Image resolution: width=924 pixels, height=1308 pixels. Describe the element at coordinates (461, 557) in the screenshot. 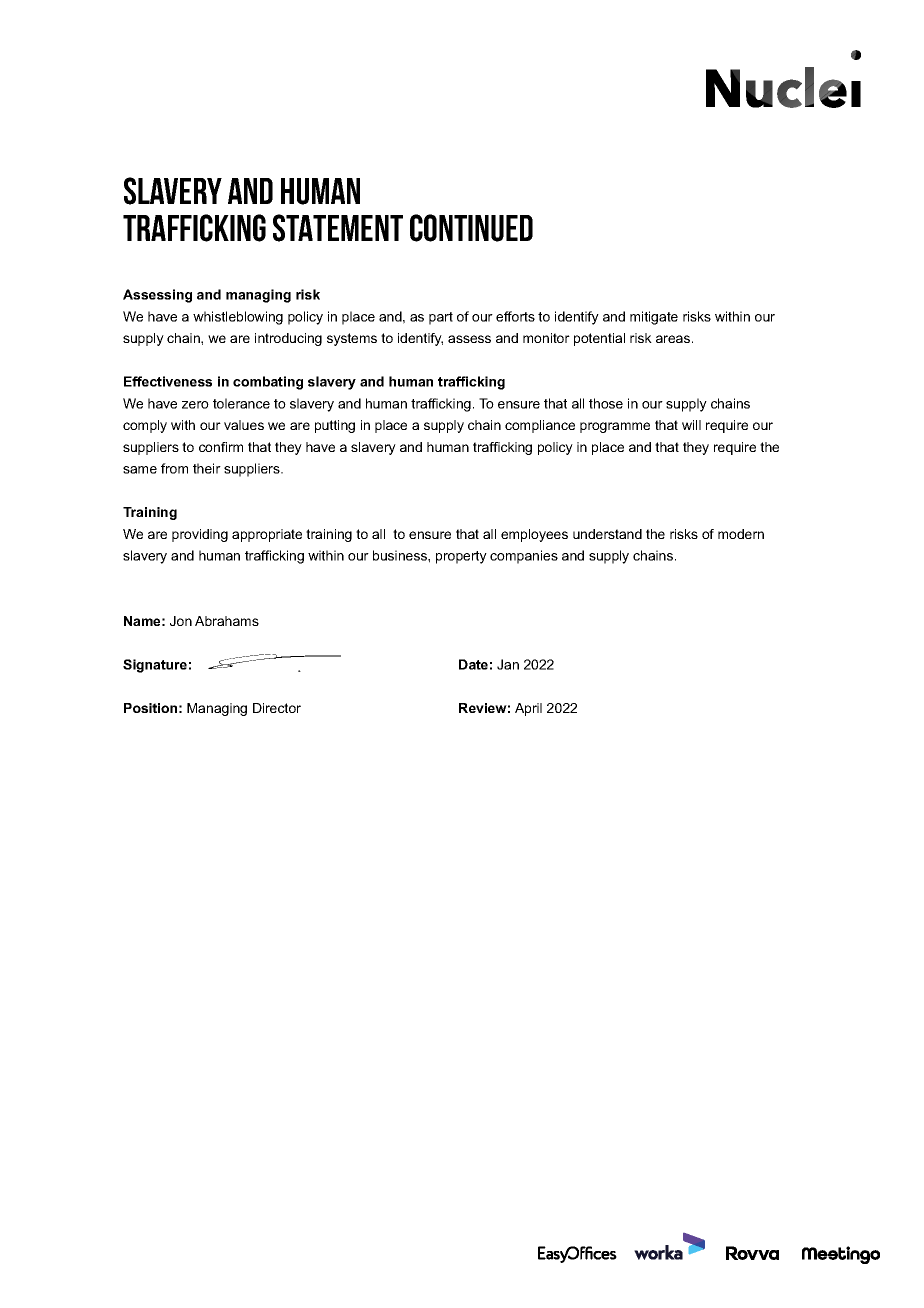

I see `property` at that location.
